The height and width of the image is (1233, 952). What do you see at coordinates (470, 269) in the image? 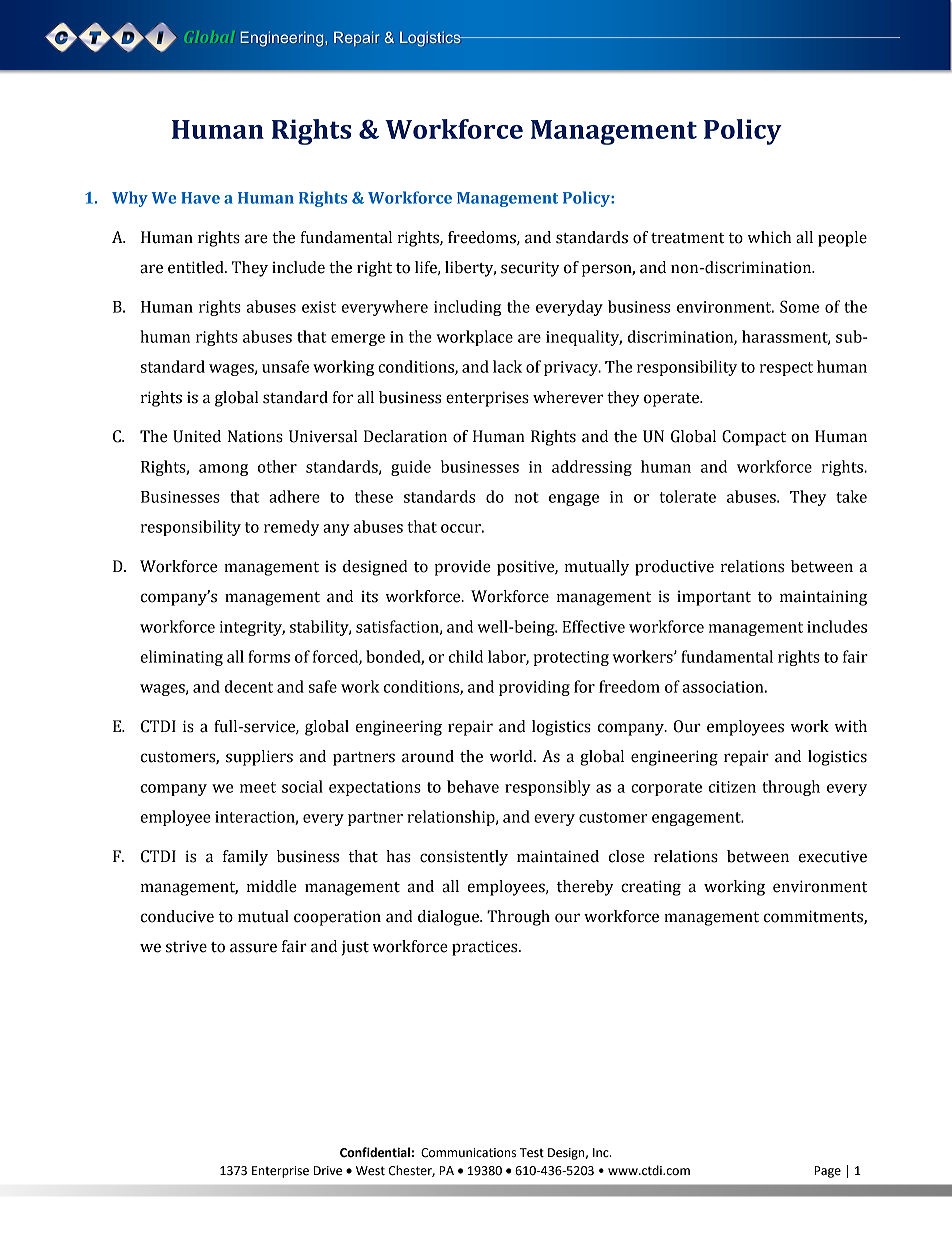
I see `liberty` at bounding box center [470, 269].
